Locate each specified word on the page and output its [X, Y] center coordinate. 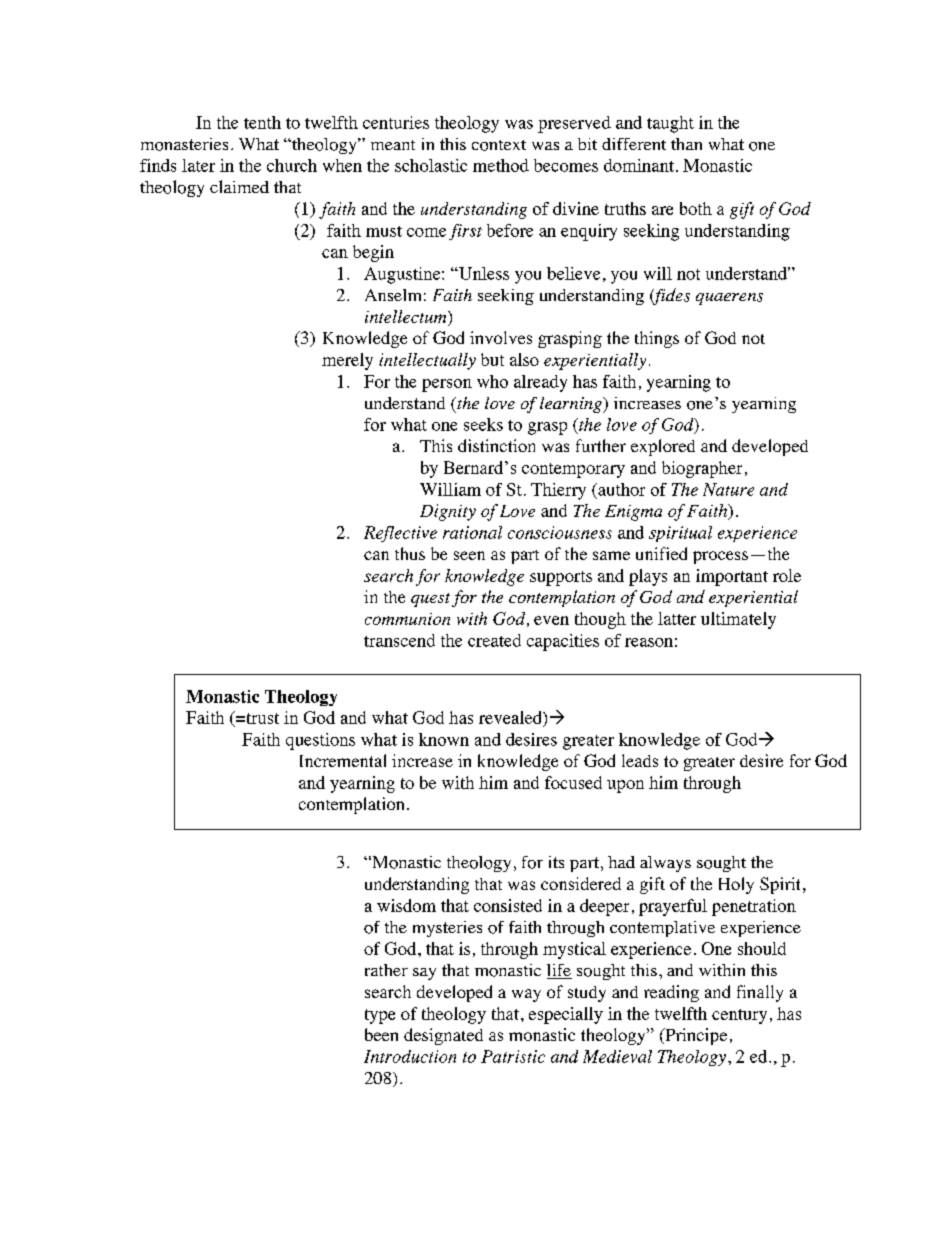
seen [469, 555]
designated [443, 1036]
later [198, 165]
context [499, 145]
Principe [695, 1036]
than [686, 144]
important [732, 577]
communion [407, 619]
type [380, 1016]
